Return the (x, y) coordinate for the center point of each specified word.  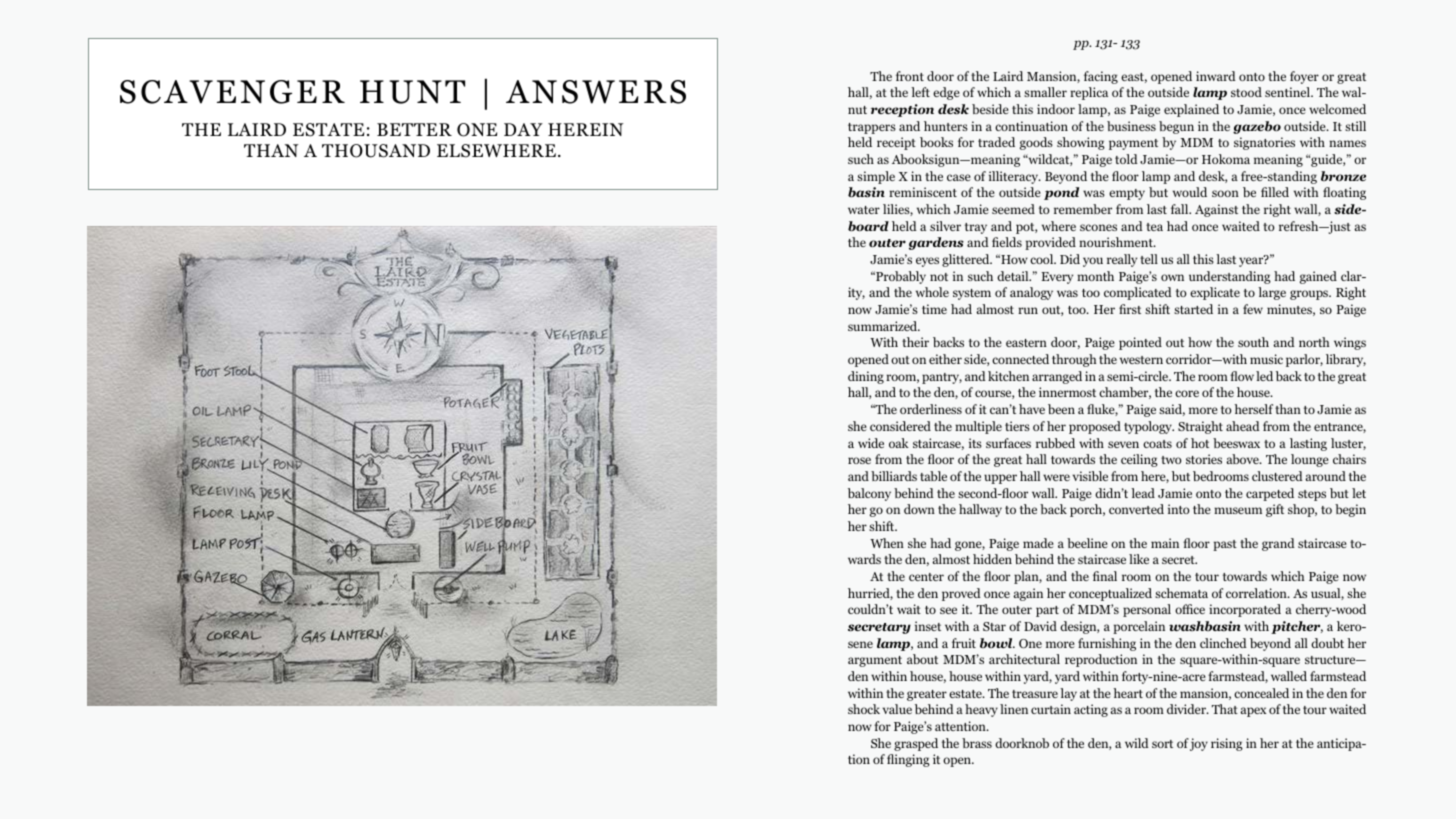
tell (1149, 259)
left (920, 92)
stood (1246, 92)
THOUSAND (376, 151)
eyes (927, 262)
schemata (1181, 593)
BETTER (414, 129)
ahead (1243, 426)
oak (899, 443)
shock (864, 709)
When (887, 543)
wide (871, 443)
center (926, 577)
